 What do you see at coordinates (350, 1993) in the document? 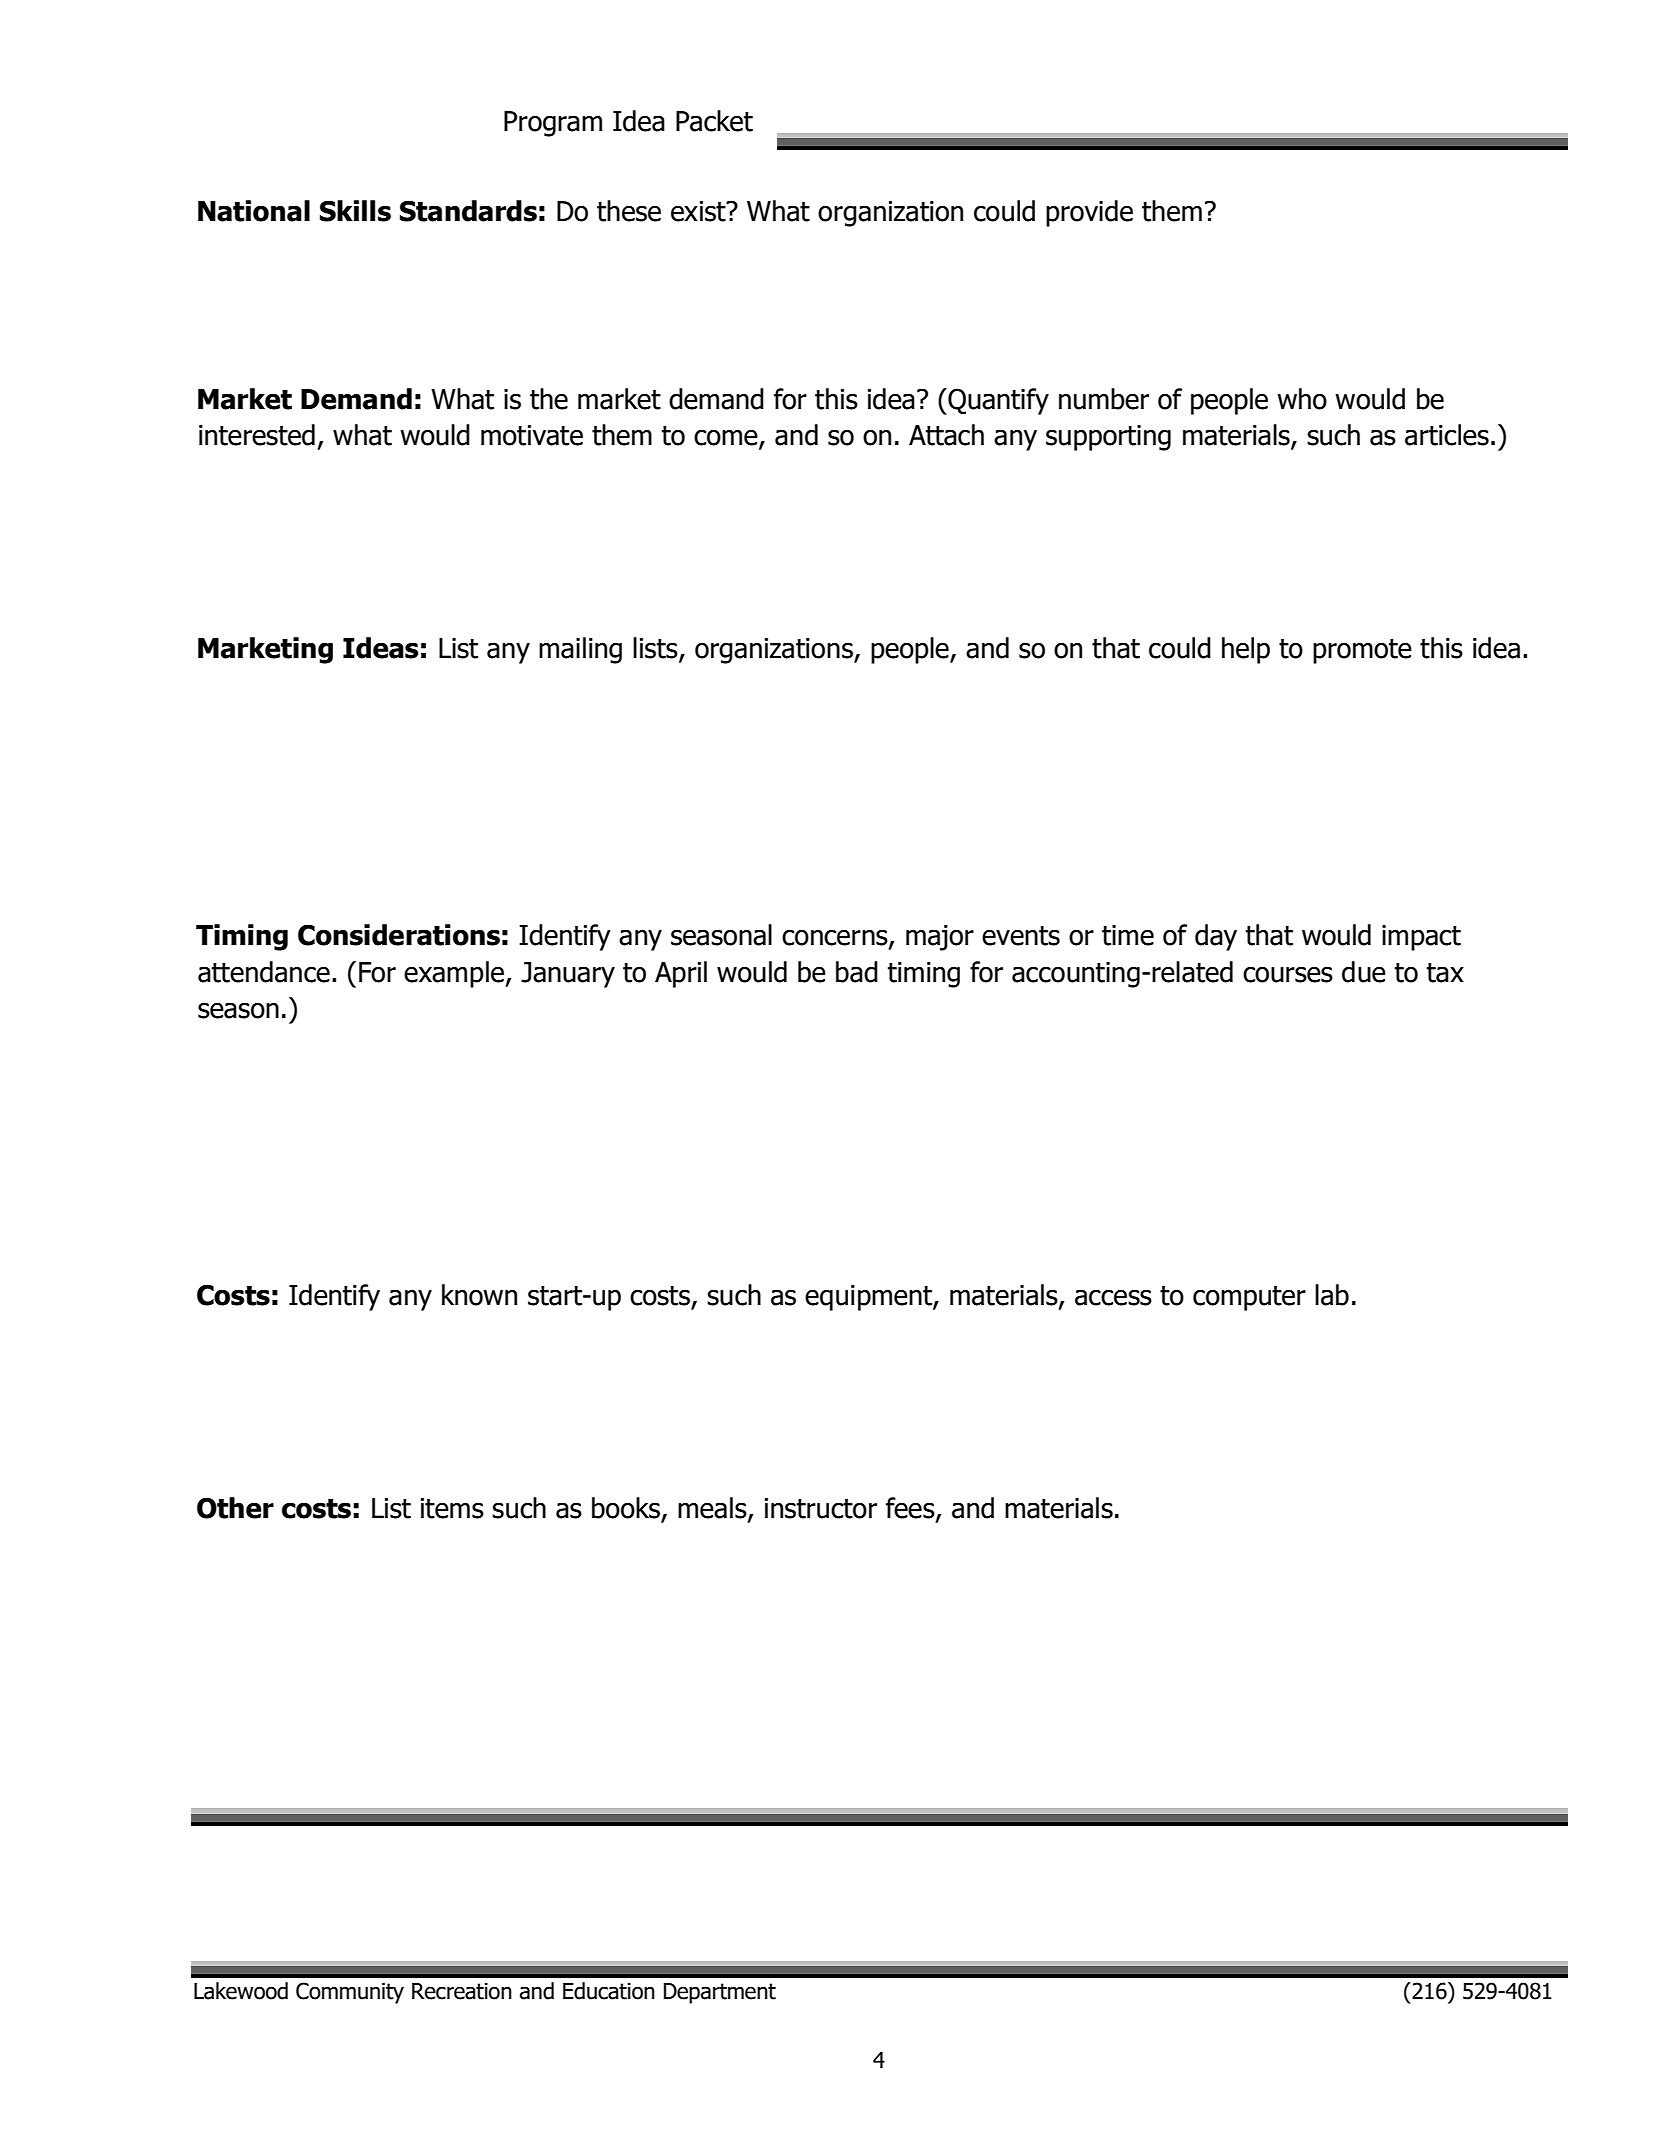
I see `Community` at bounding box center [350, 1993].
